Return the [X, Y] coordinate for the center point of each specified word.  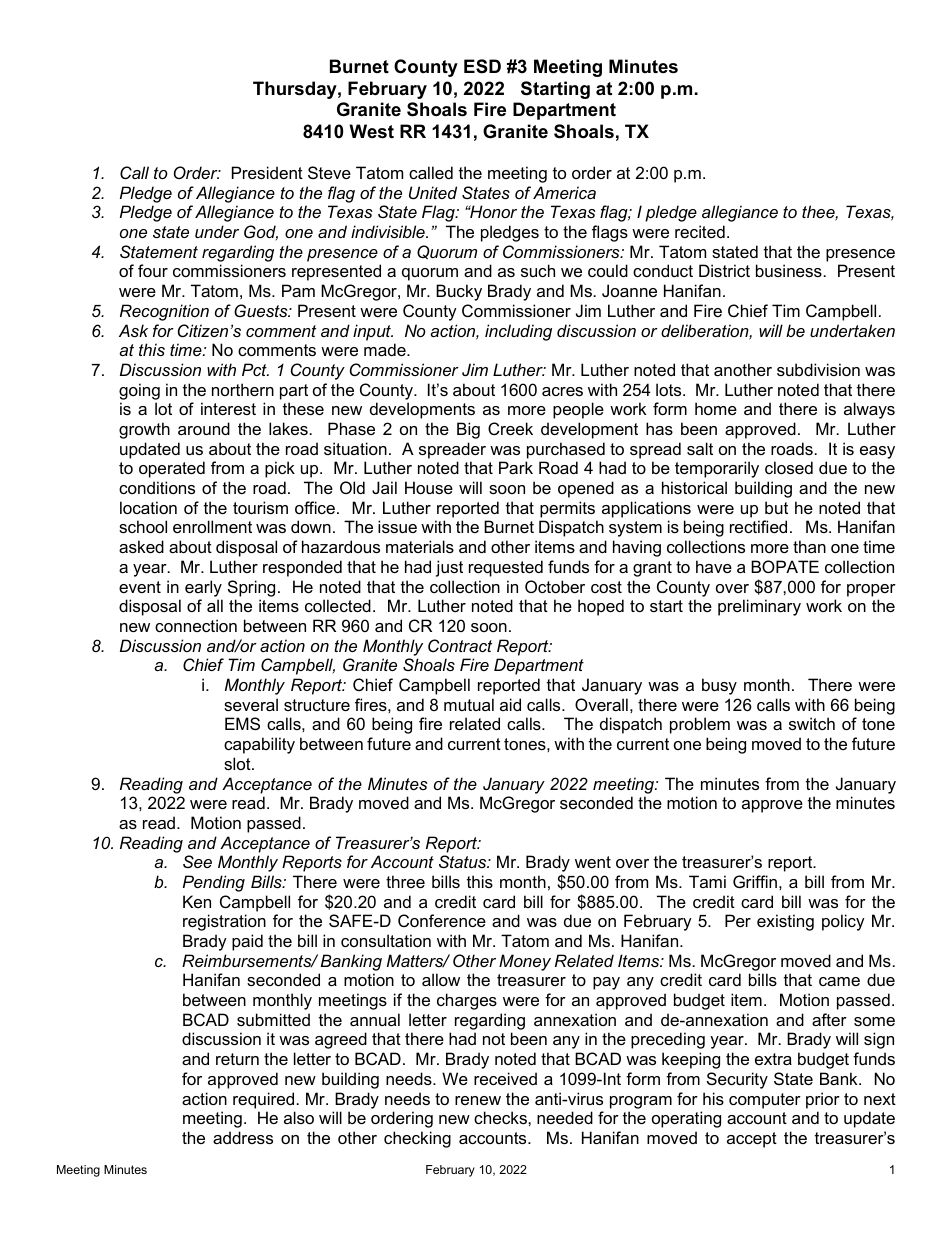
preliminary [759, 607]
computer [765, 1101]
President [267, 172]
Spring [251, 588]
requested [506, 568]
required [263, 1100]
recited [700, 231]
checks [501, 1117]
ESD [482, 66]
